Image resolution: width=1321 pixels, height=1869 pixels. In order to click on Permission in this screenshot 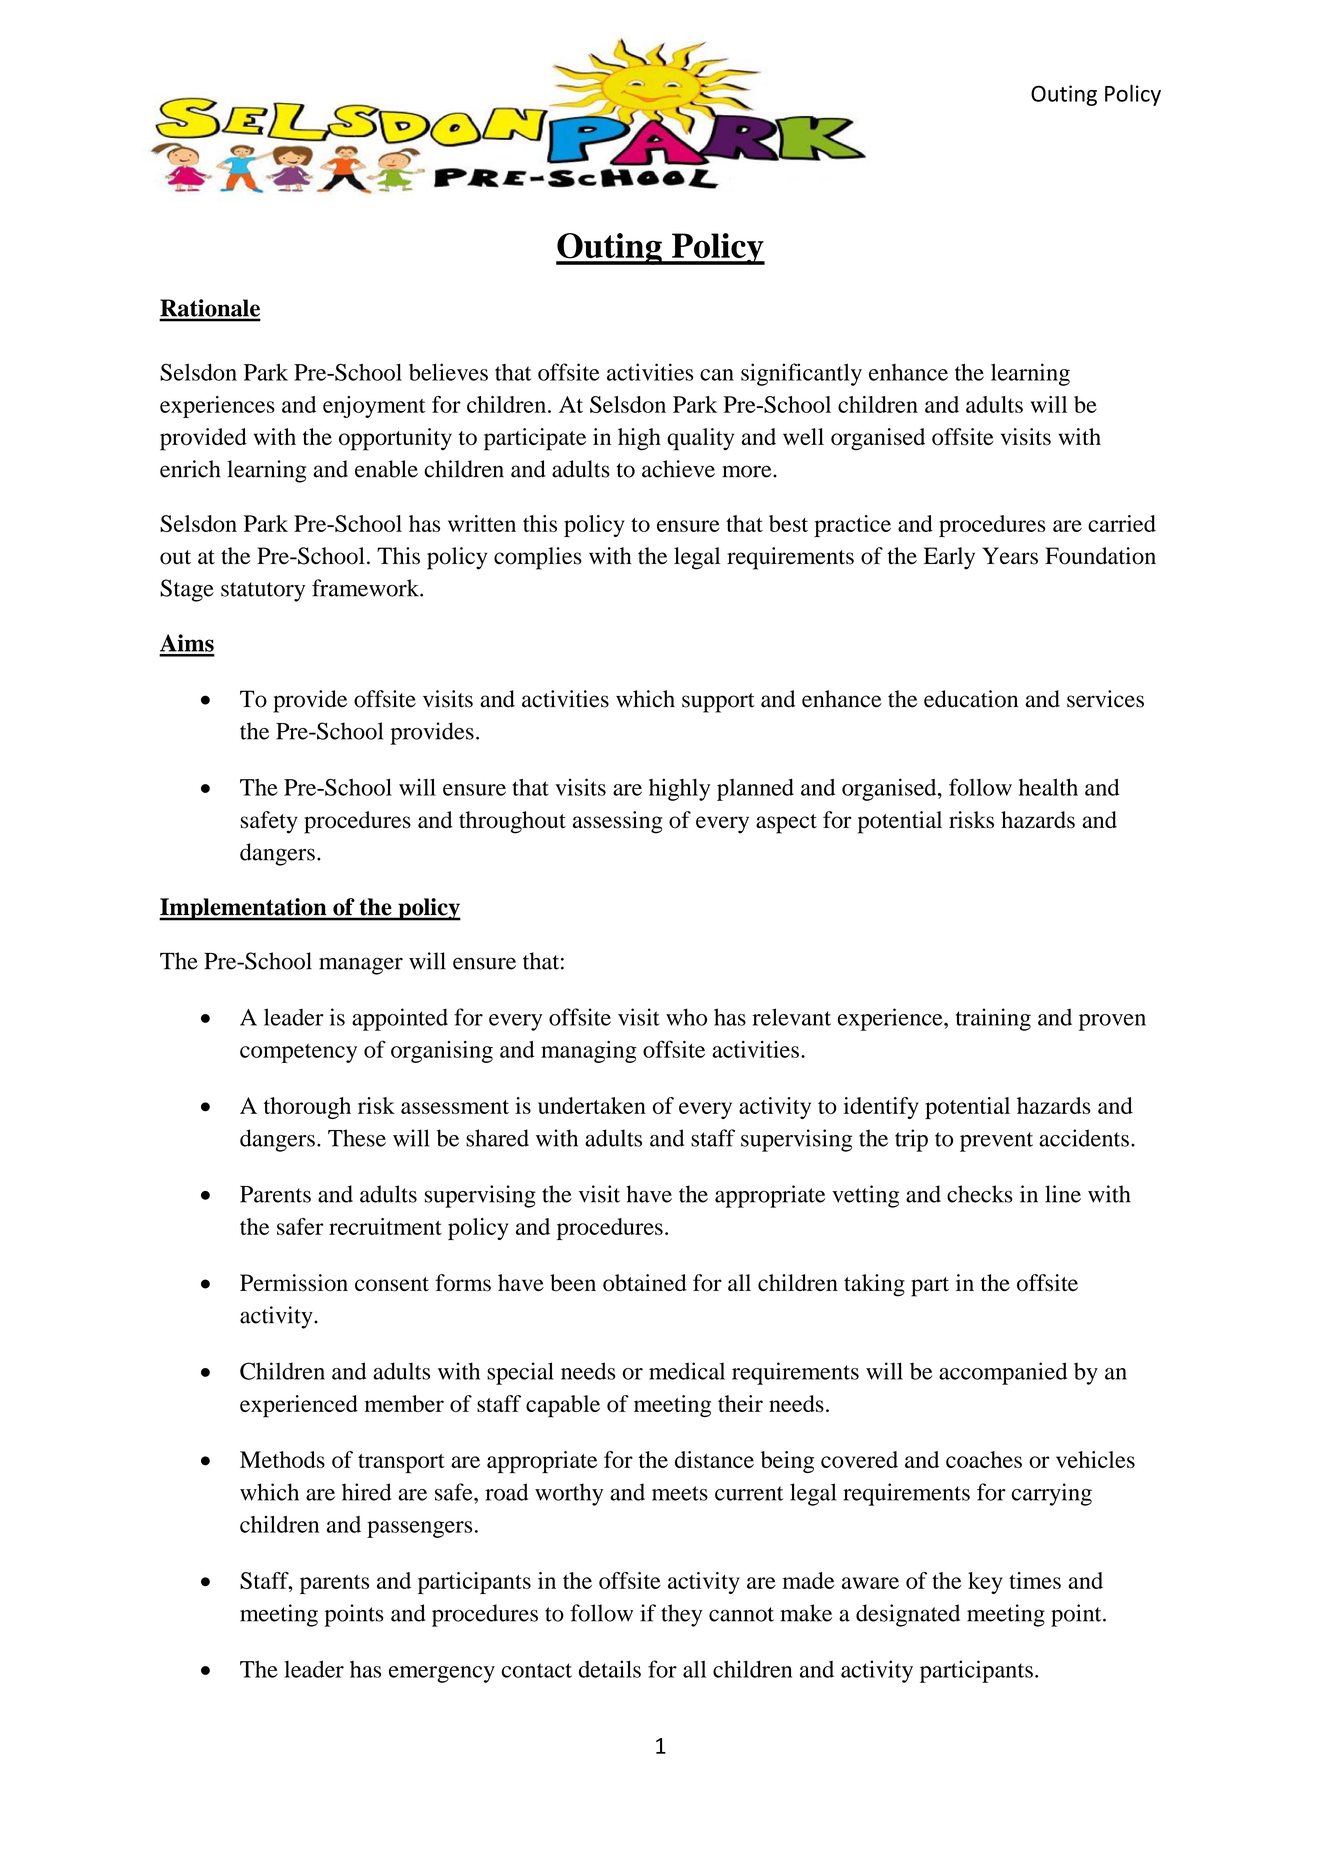, I will do `click(294, 1283)`.
